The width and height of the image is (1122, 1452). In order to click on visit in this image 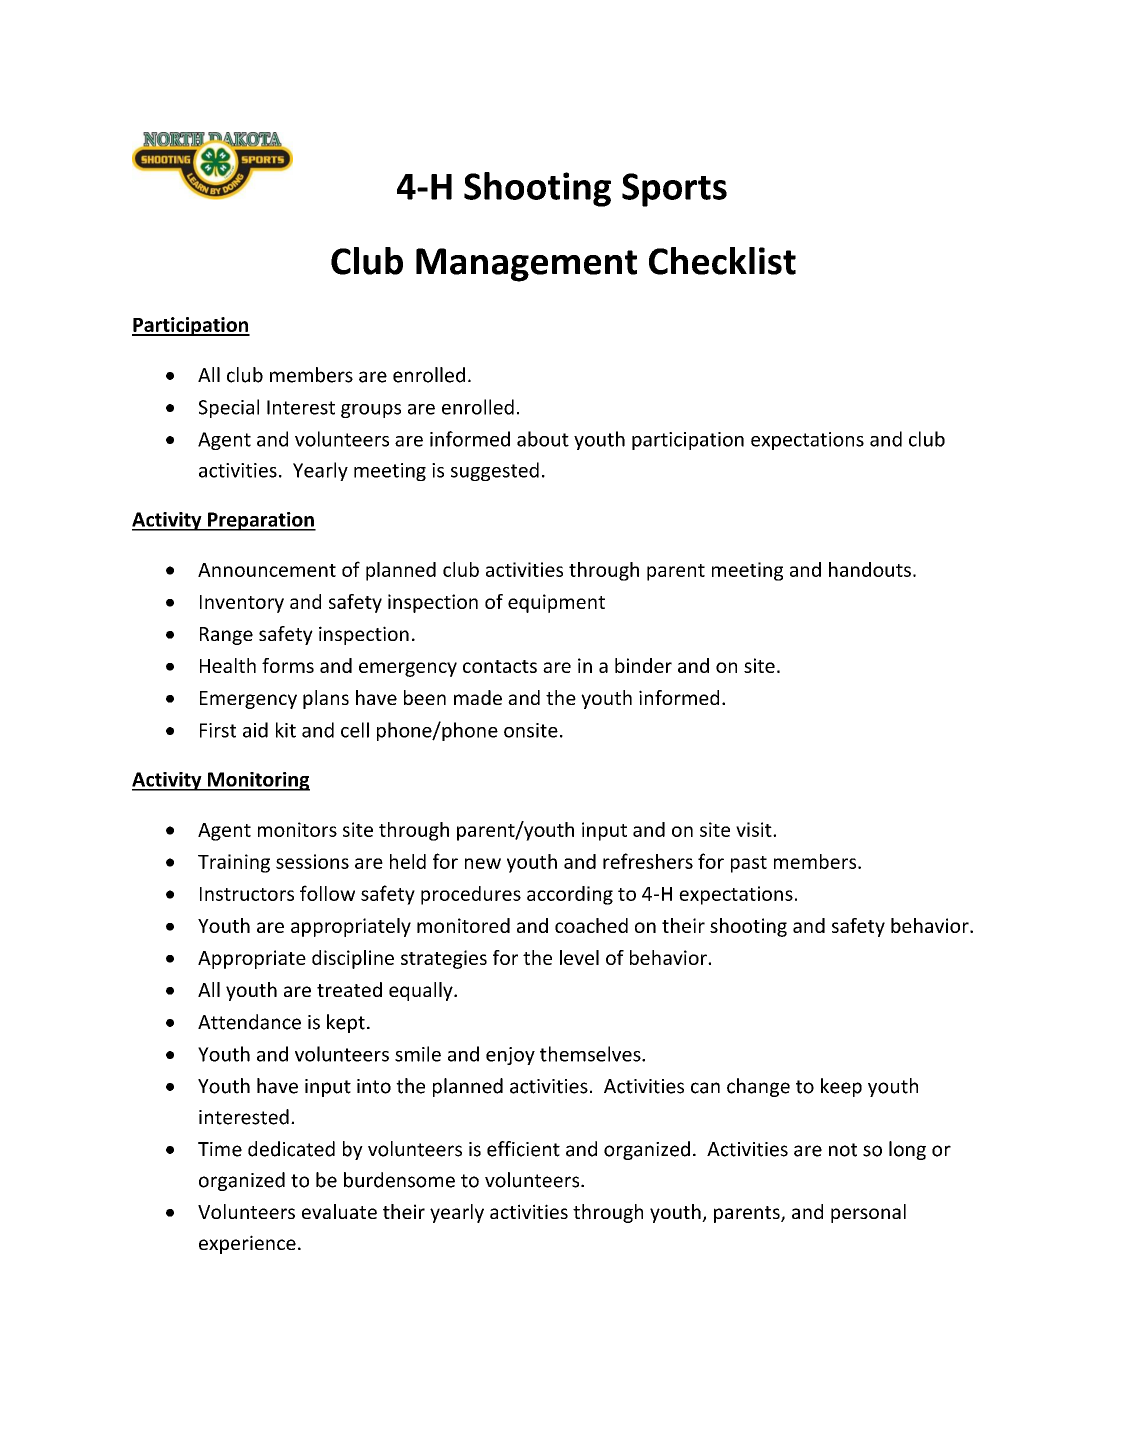, I will do `click(755, 829)`.
